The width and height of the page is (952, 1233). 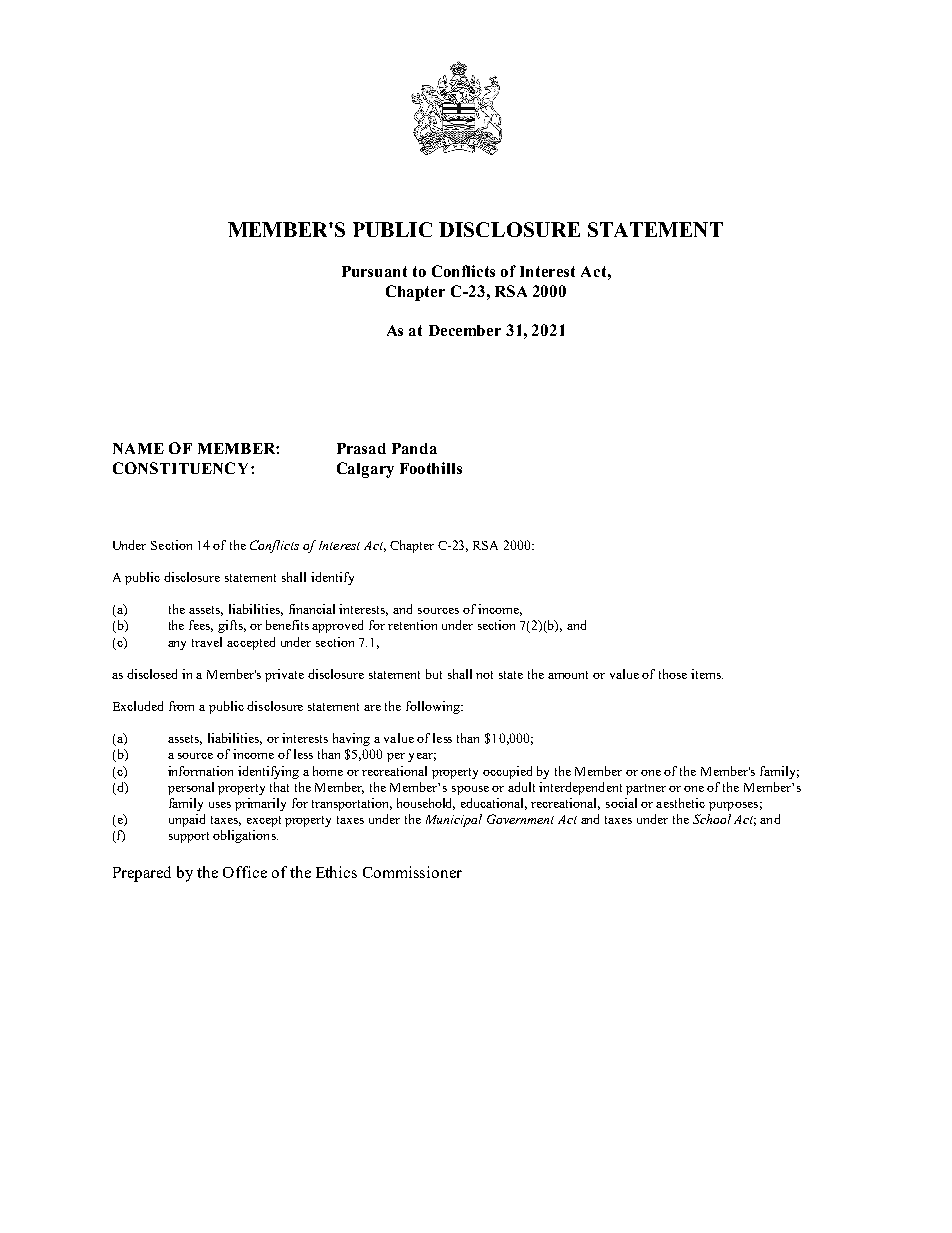 What do you see at coordinates (431, 468) in the page?
I see `Foothills` at bounding box center [431, 468].
